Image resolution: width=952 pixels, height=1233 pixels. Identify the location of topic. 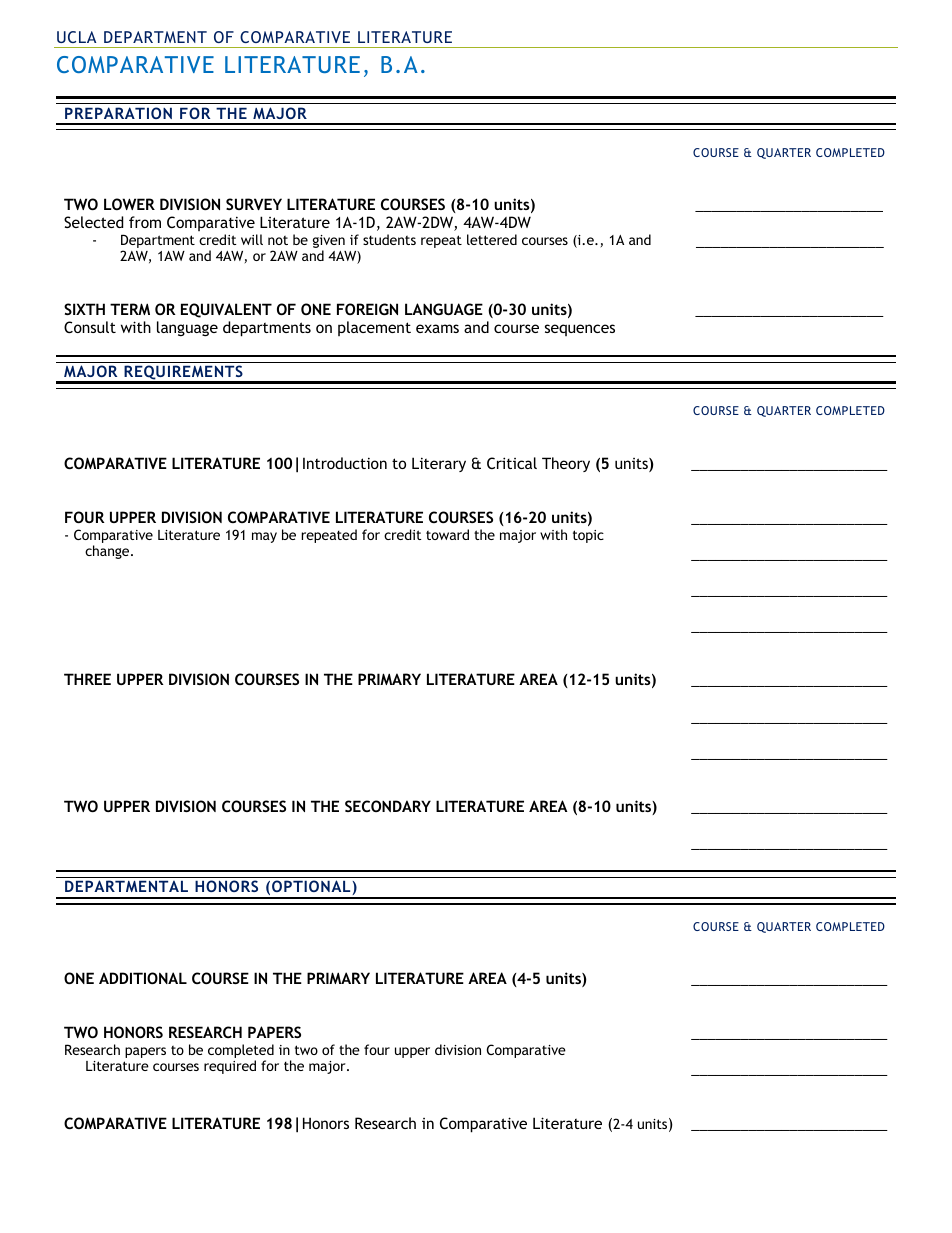
(588, 536).
